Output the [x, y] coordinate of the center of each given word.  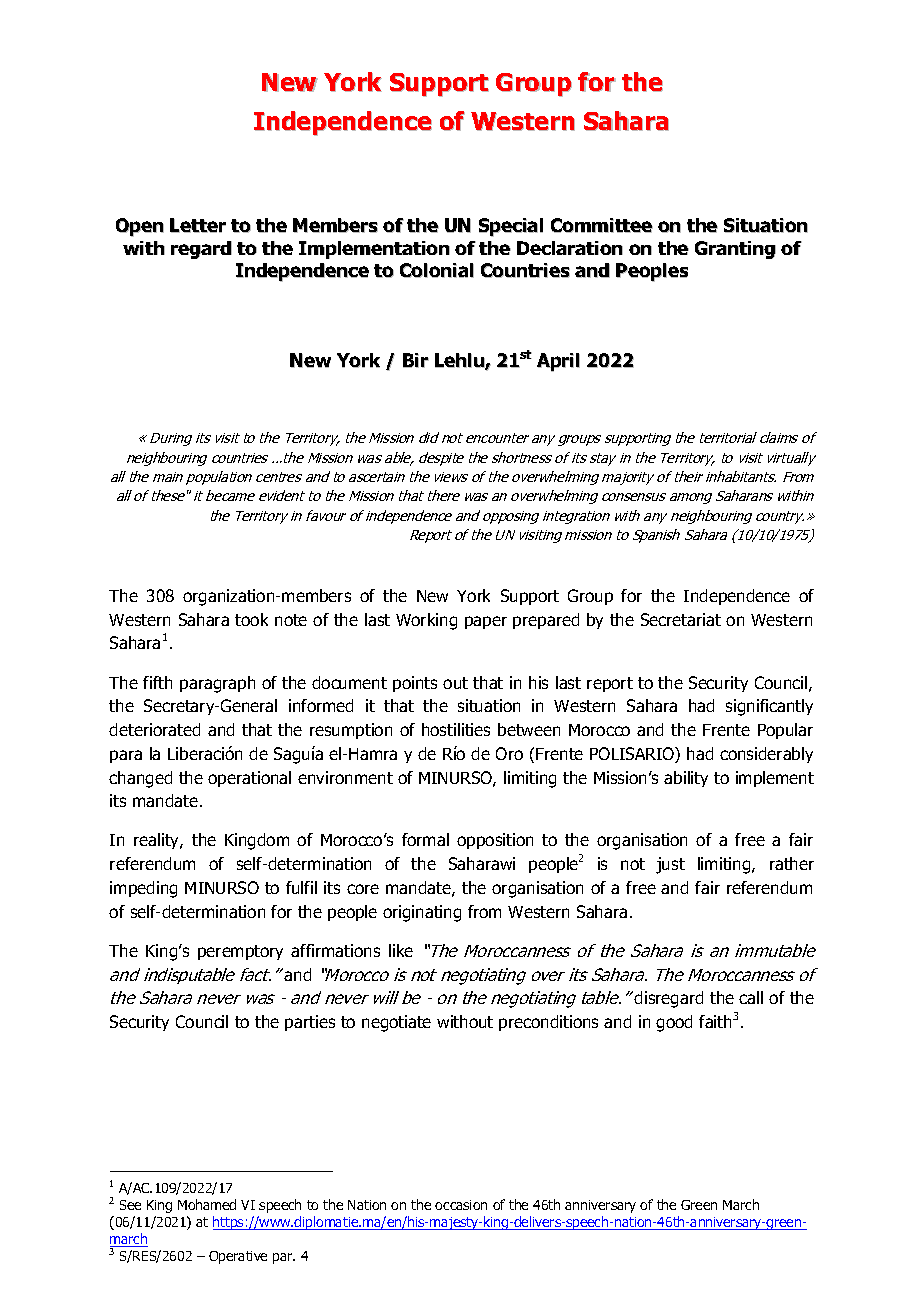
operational [249, 779]
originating [422, 913]
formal [425, 839]
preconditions [548, 1023]
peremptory [240, 952]
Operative [238, 1257]
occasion [461, 1205]
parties [310, 1023]
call [751, 997]
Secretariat [681, 619]
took [251, 619]
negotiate [396, 1023]
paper [486, 622]
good [674, 1023]
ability [686, 779]
